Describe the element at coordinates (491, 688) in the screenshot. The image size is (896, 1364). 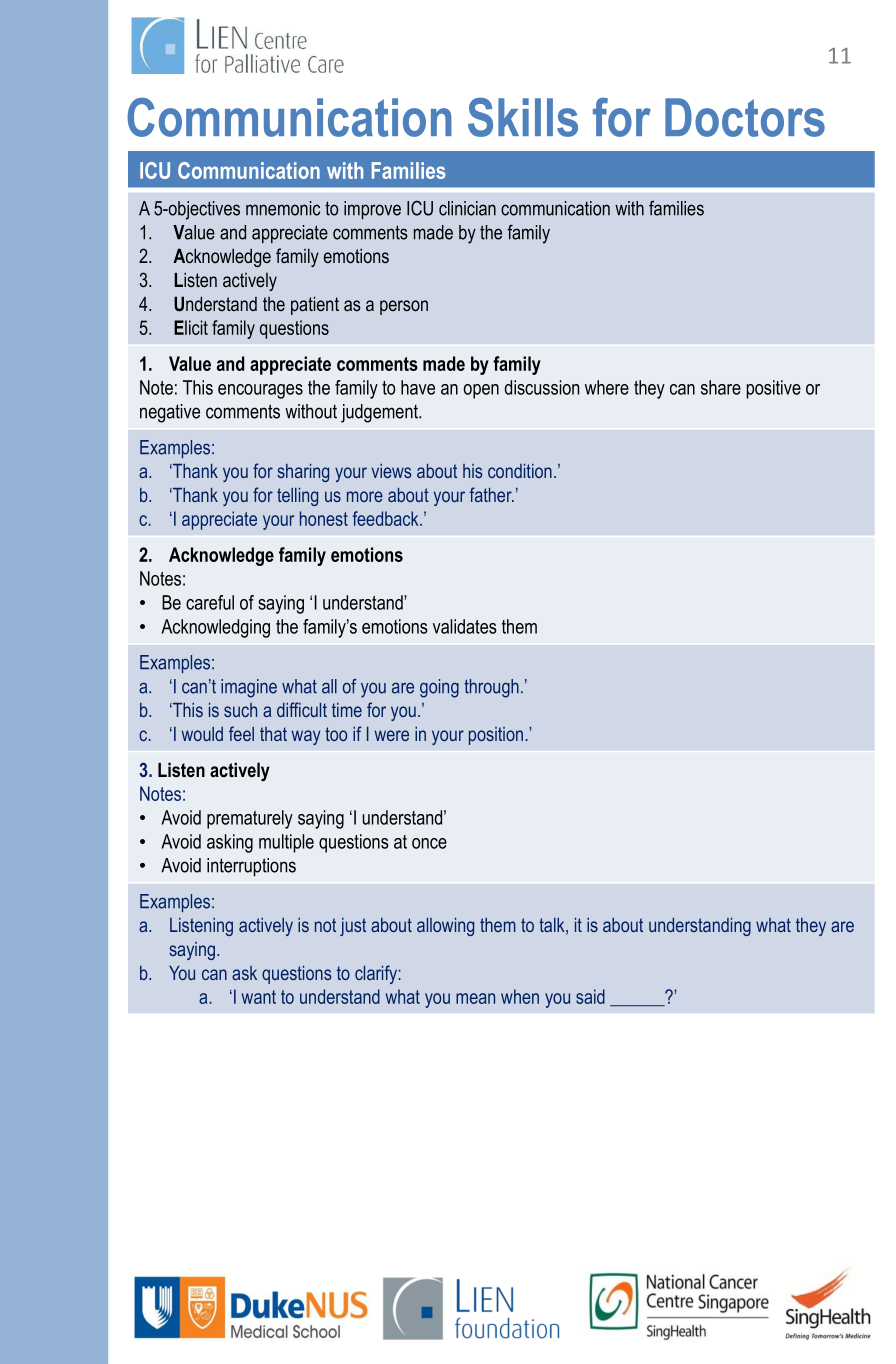
I see `through` at that location.
